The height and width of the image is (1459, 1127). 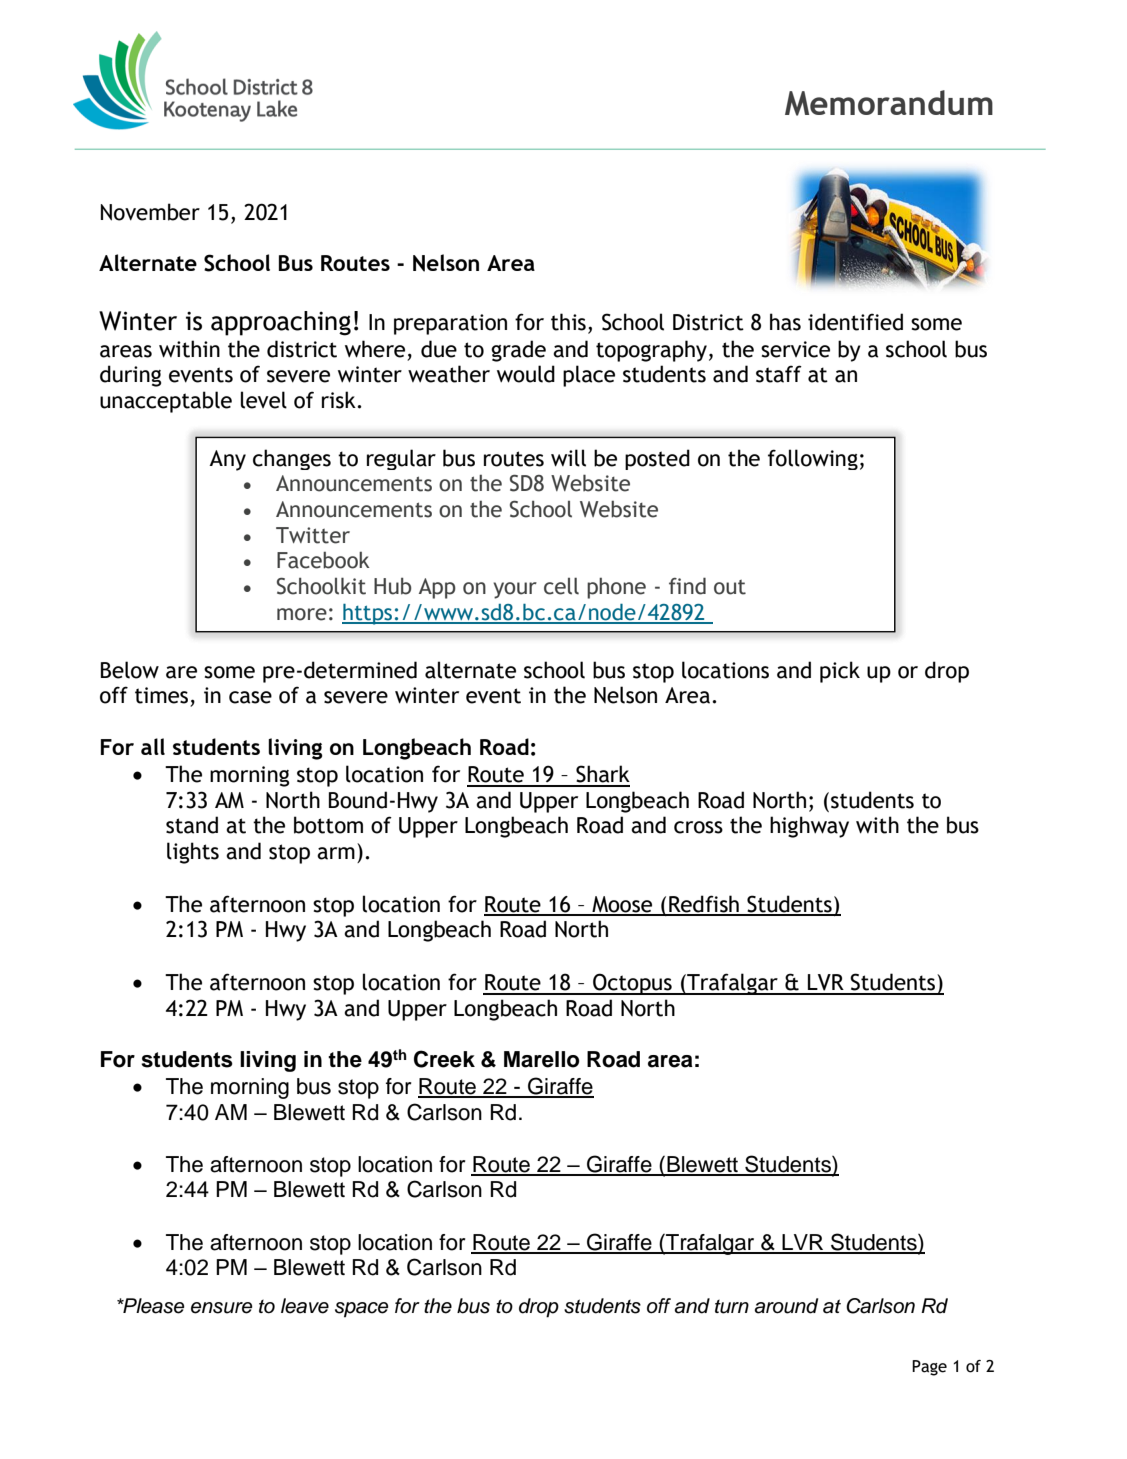 What do you see at coordinates (526, 374) in the image?
I see `would` at bounding box center [526, 374].
